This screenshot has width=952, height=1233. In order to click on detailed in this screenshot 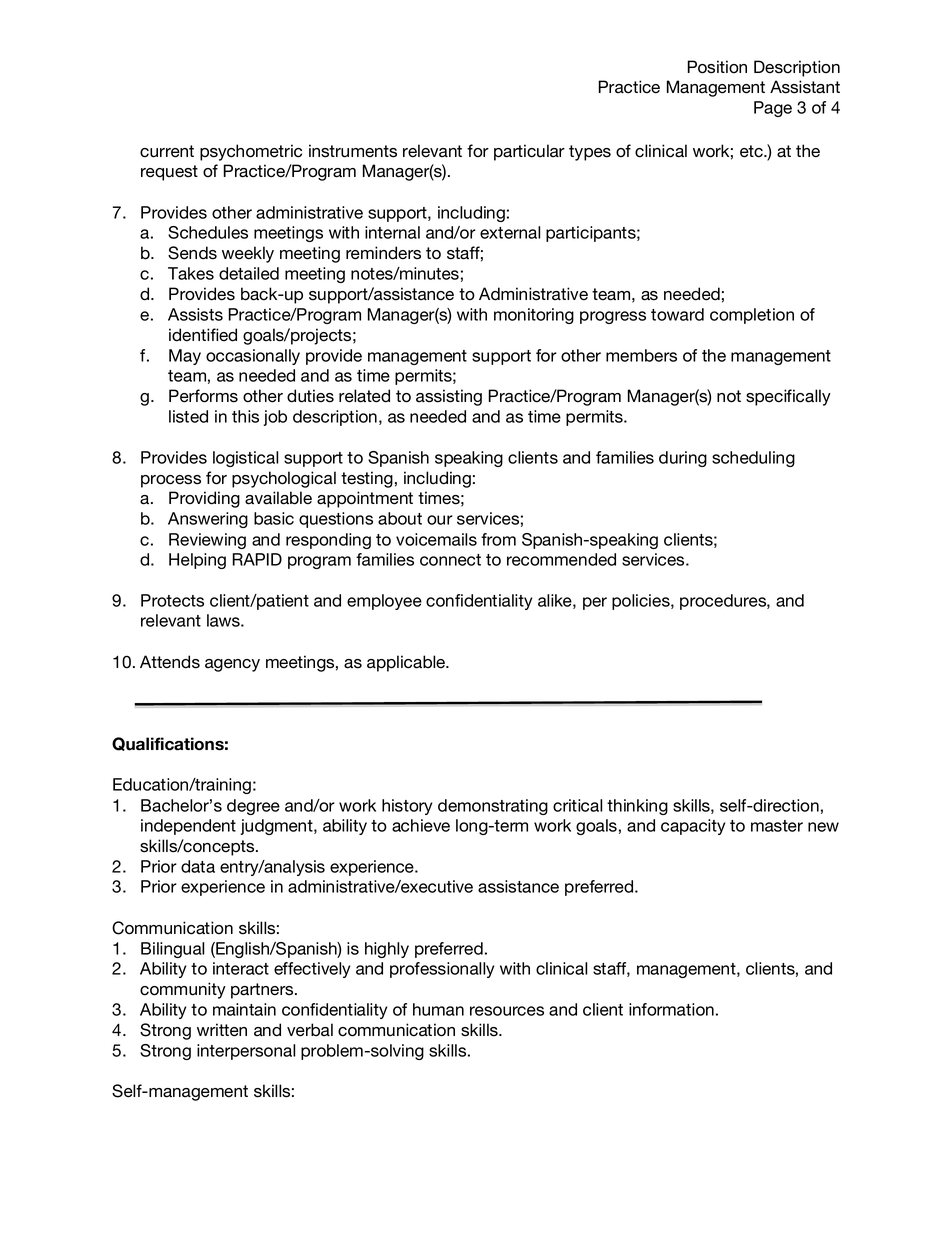, I will do `click(249, 273)`.
